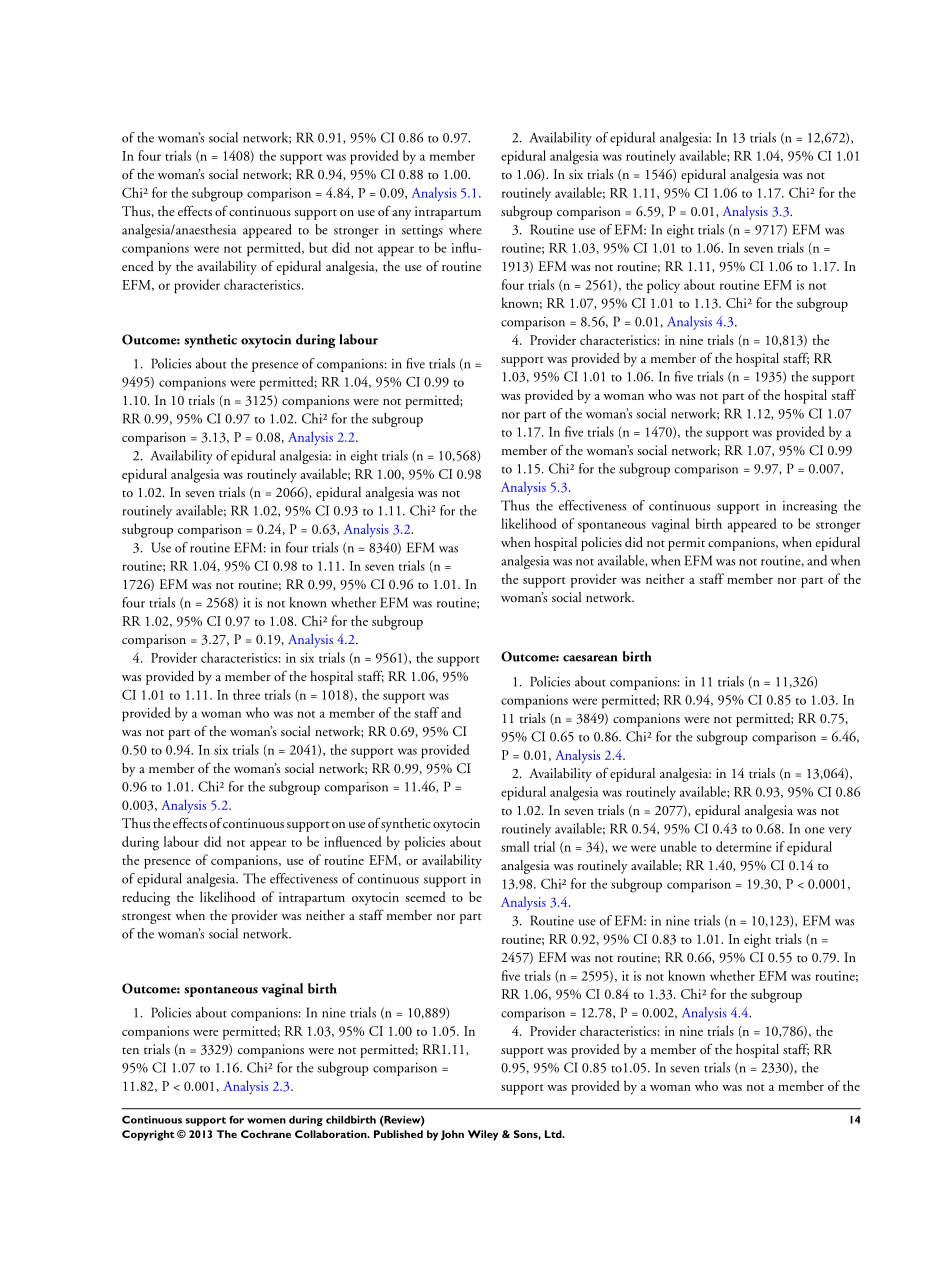 The image size is (952, 1265). Describe the element at coordinates (663, 286) in the page. I see `policy` at that location.
